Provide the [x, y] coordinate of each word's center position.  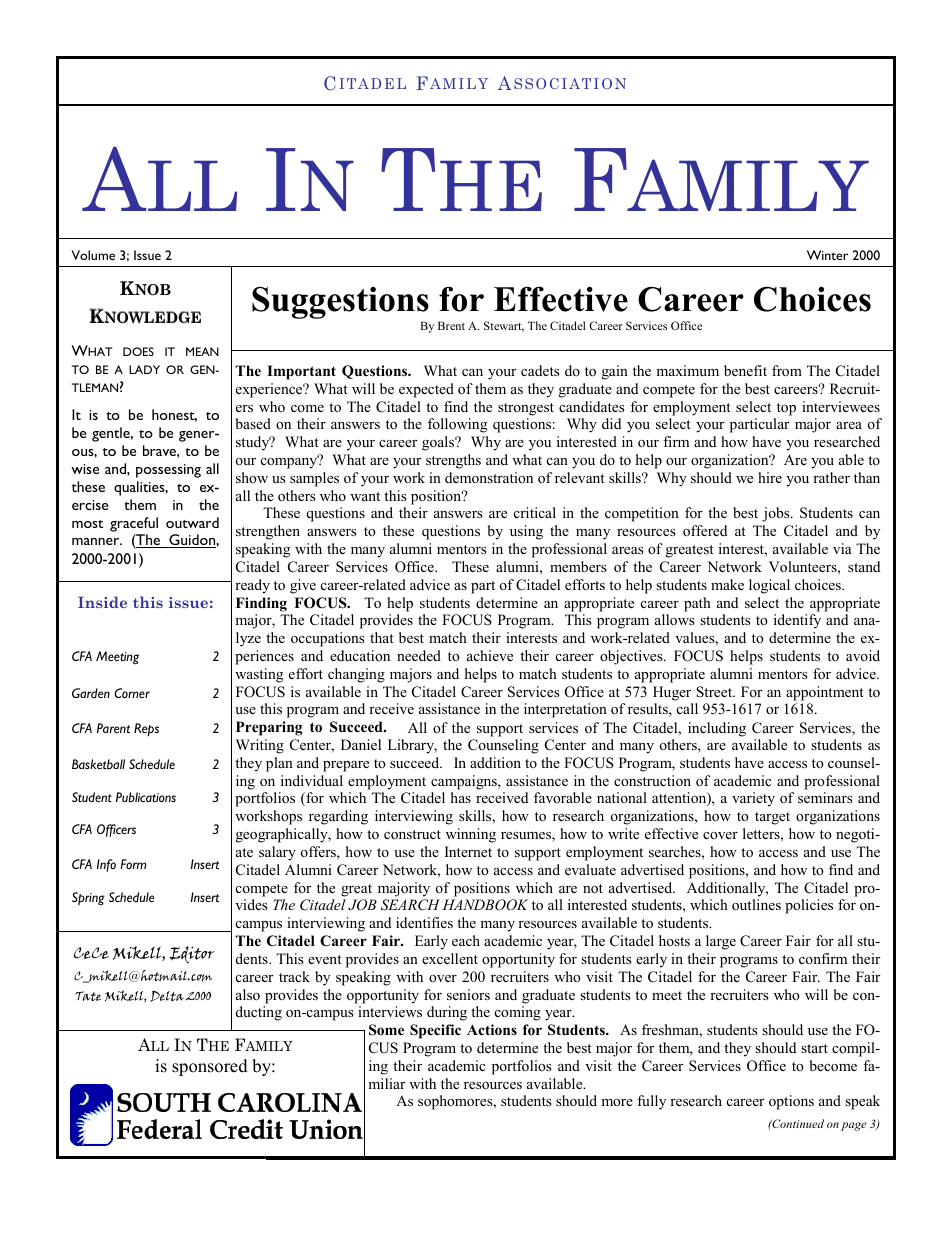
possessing [168, 471]
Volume [93, 255]
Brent [451, 325]
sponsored [210, 1067]
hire [770, 477]
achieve [490, 655]
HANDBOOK [485, 905]
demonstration [489, 477]
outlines [756, 904]
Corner [132, 693]
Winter [827, 255]
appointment [825, 693]
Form [133, 864]
